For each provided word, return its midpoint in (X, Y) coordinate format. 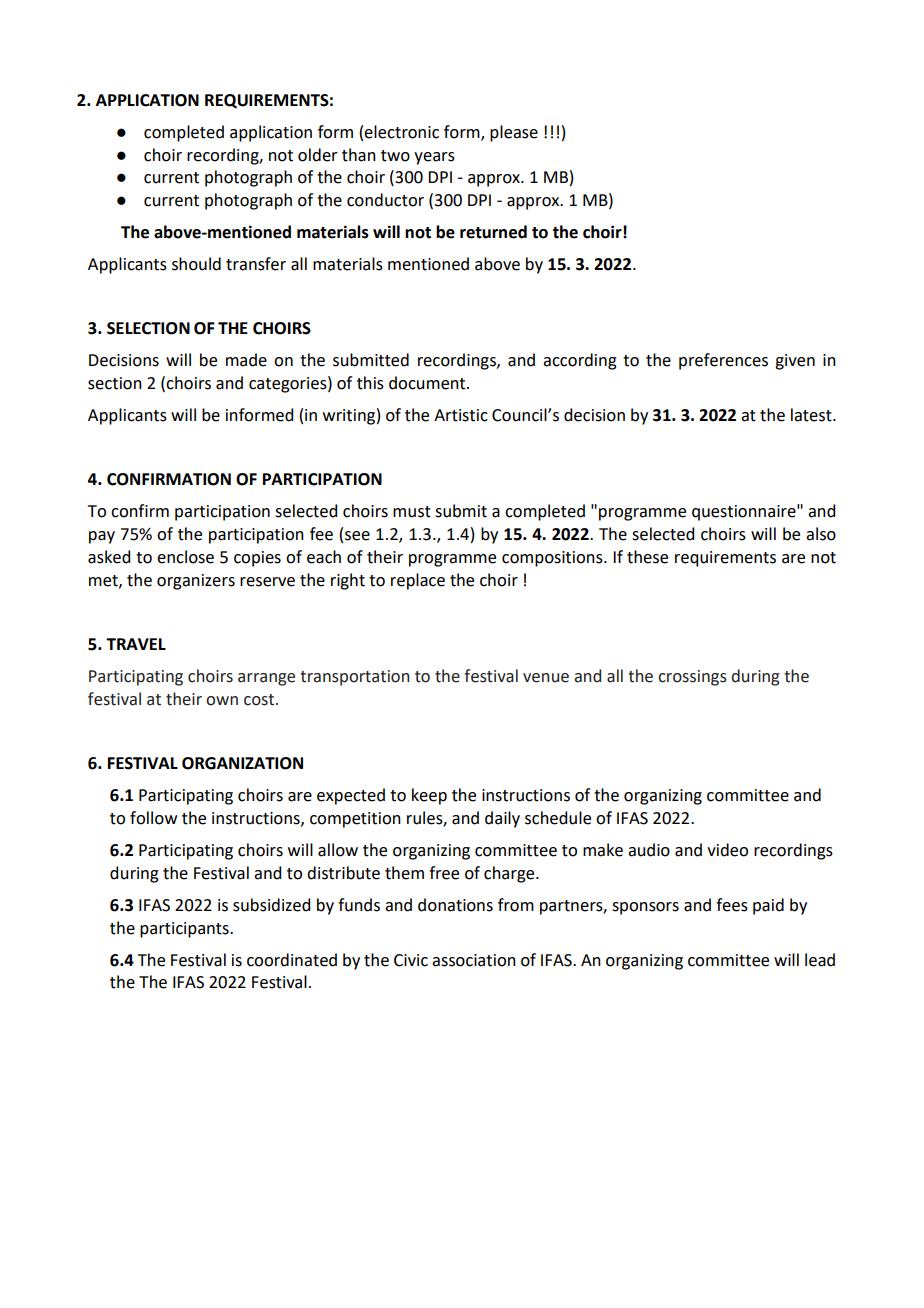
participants (185, 930)
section (115, 383)
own (222, 701)
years (434, 158)
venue (546, 678)
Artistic (461, 415)
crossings (692, 678)
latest (812, 415)
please (514, 133)
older (318, 155)
